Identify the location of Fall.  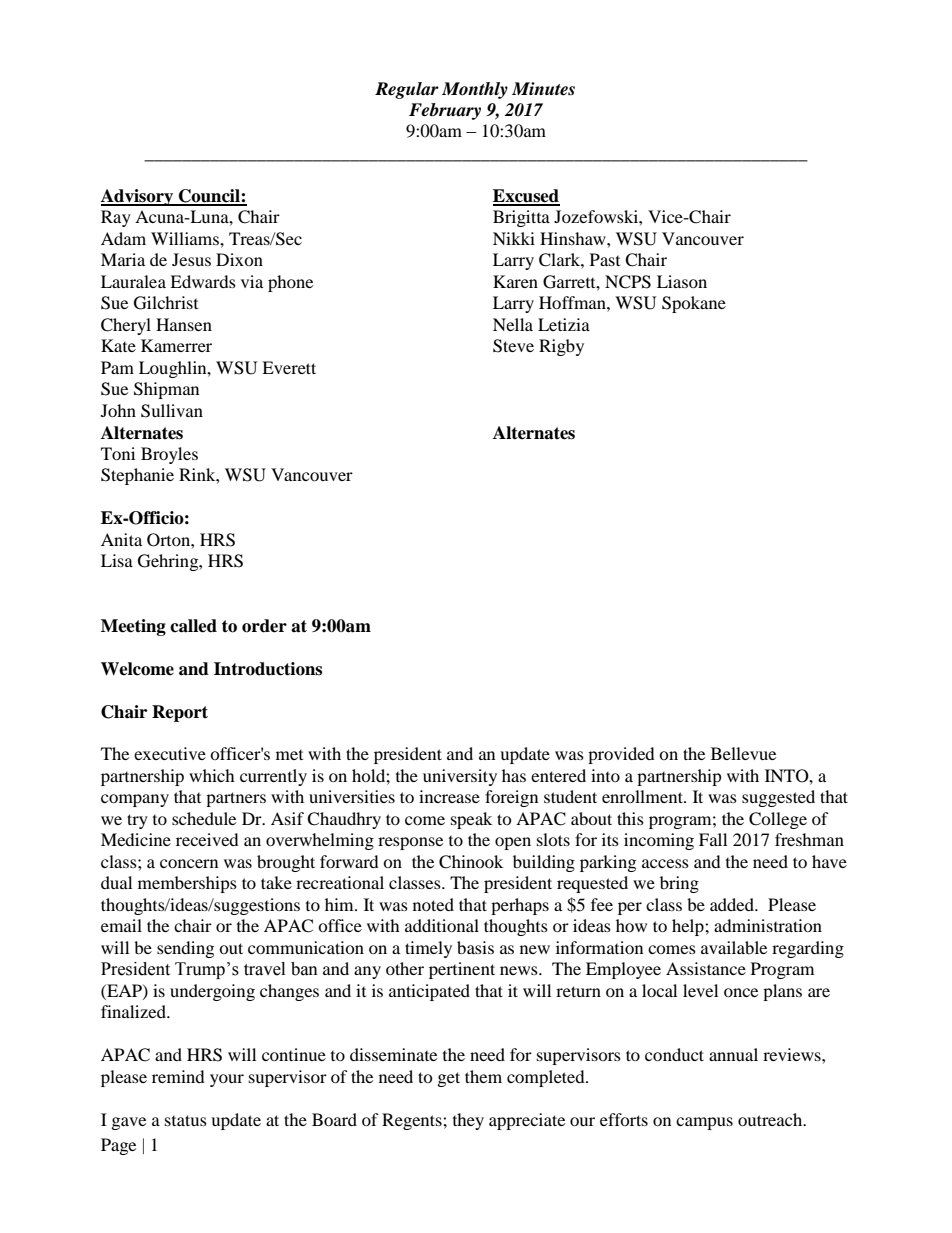
(713, 839).
